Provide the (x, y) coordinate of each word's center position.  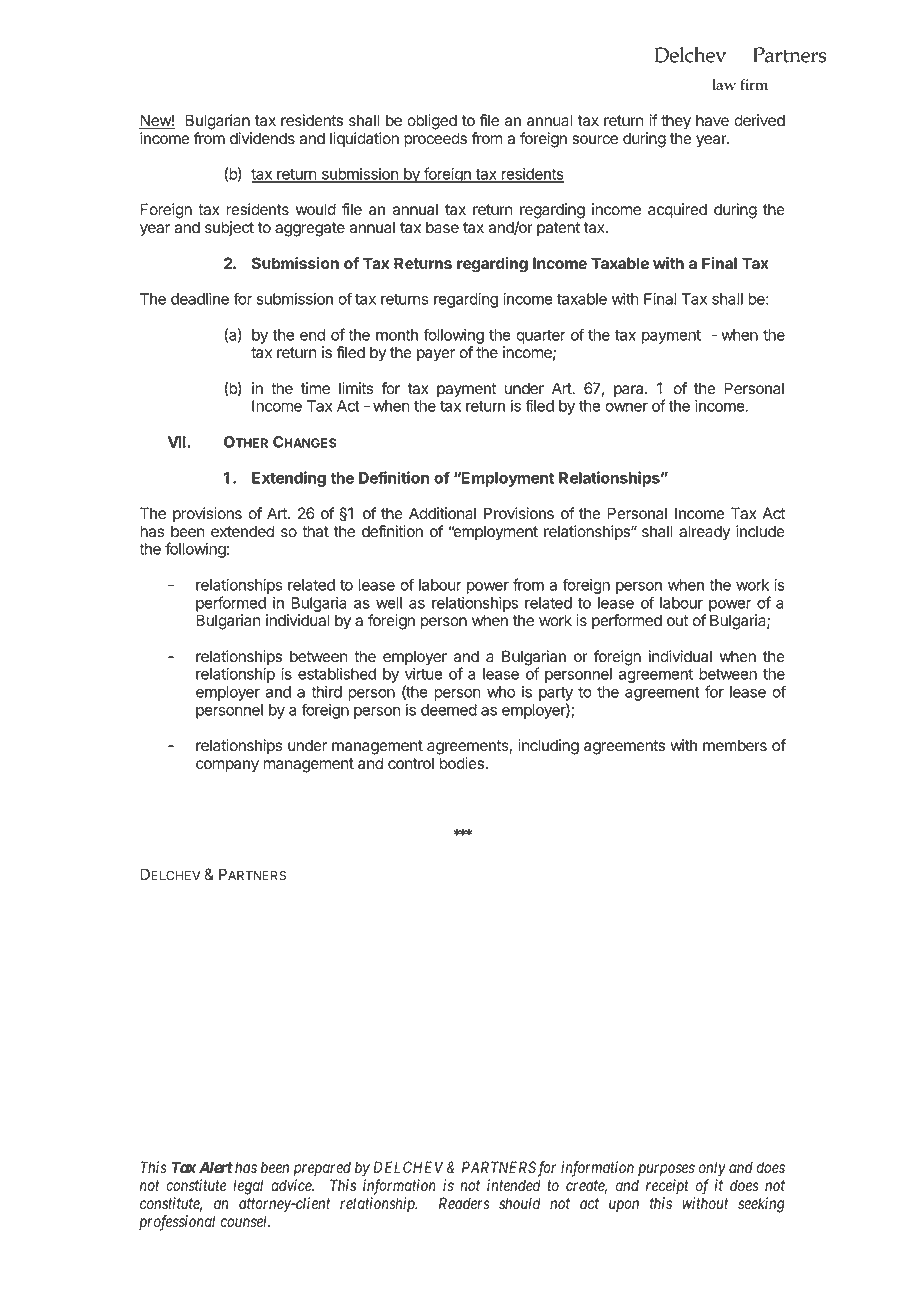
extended (242, 531)
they (676, 122)
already (704, 533)
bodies (462, 763)
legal (248, 1187)
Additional (442, 513)
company (227, 766)
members (735, 745)
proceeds (435, 140)
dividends (262, 138)
